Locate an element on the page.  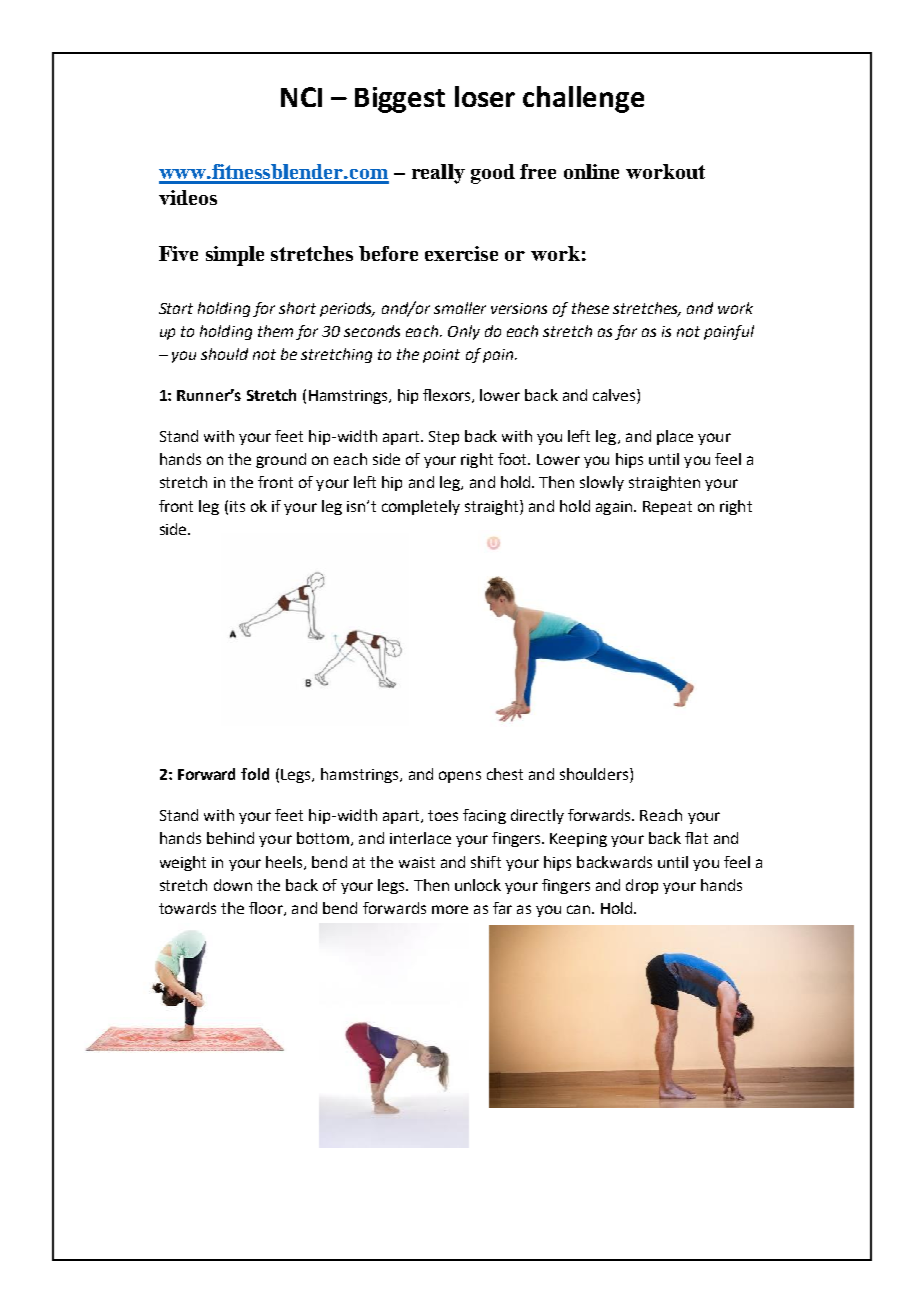
challenge is located at coordinates (583, 99).
